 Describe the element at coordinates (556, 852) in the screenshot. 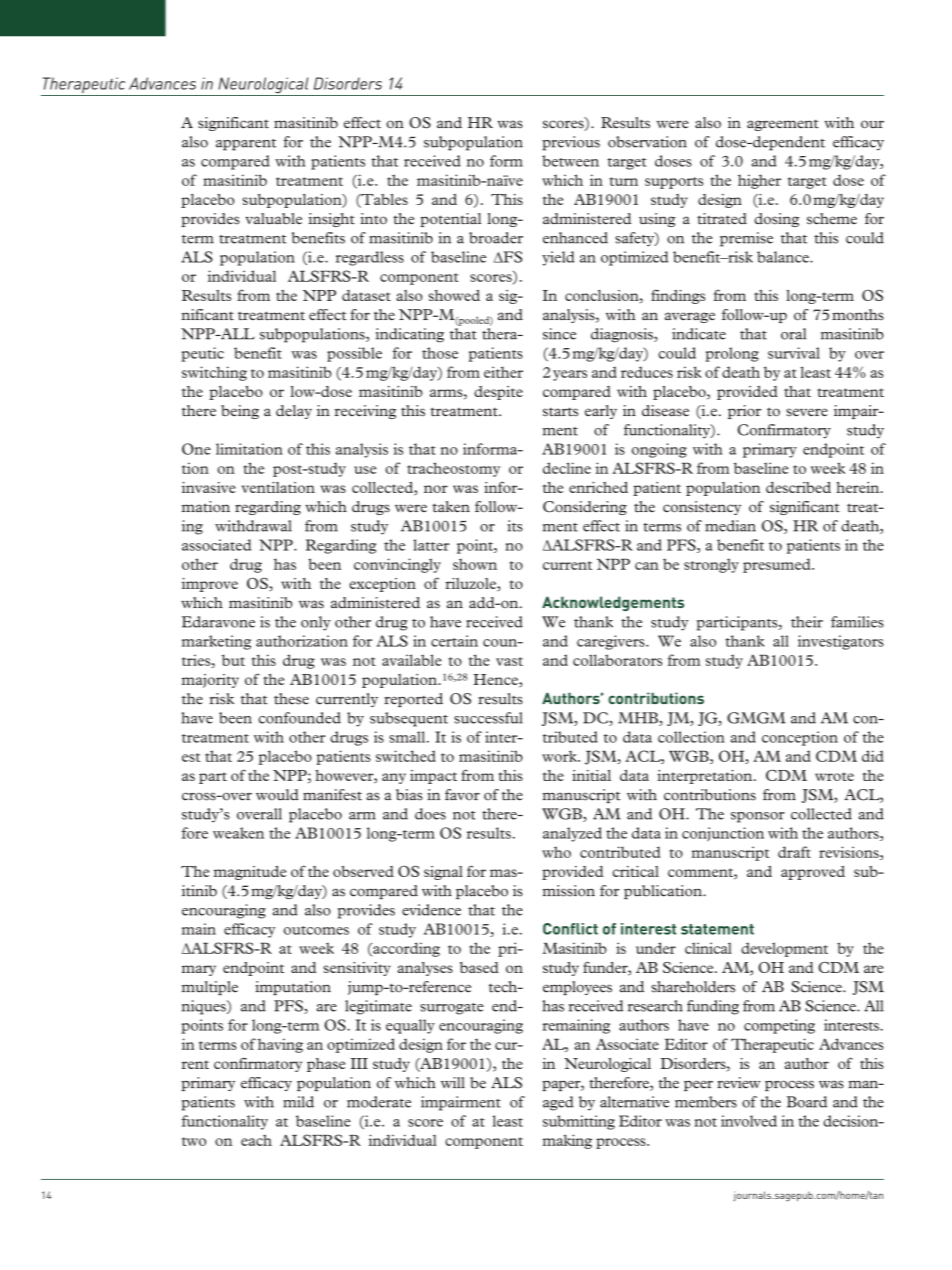

I see `who` at that location.
